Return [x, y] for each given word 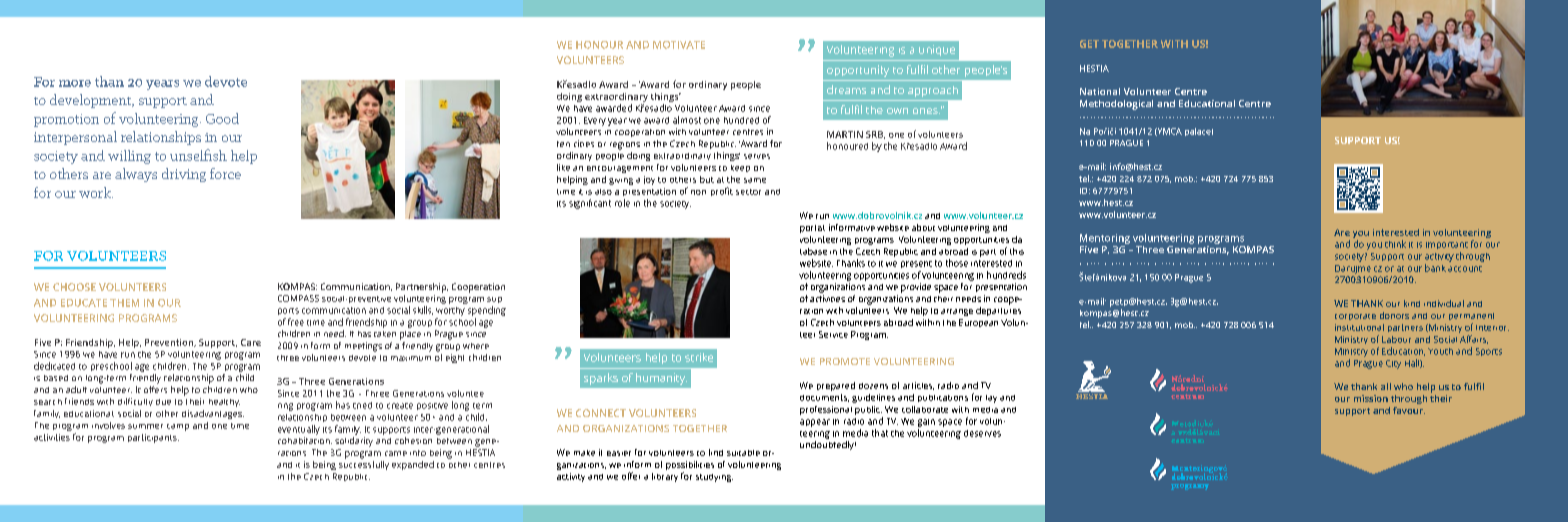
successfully [364, 464]
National [1100, 91]
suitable [743, 453]
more [75, 83]
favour [1409, 410]
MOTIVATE [679, 45]
